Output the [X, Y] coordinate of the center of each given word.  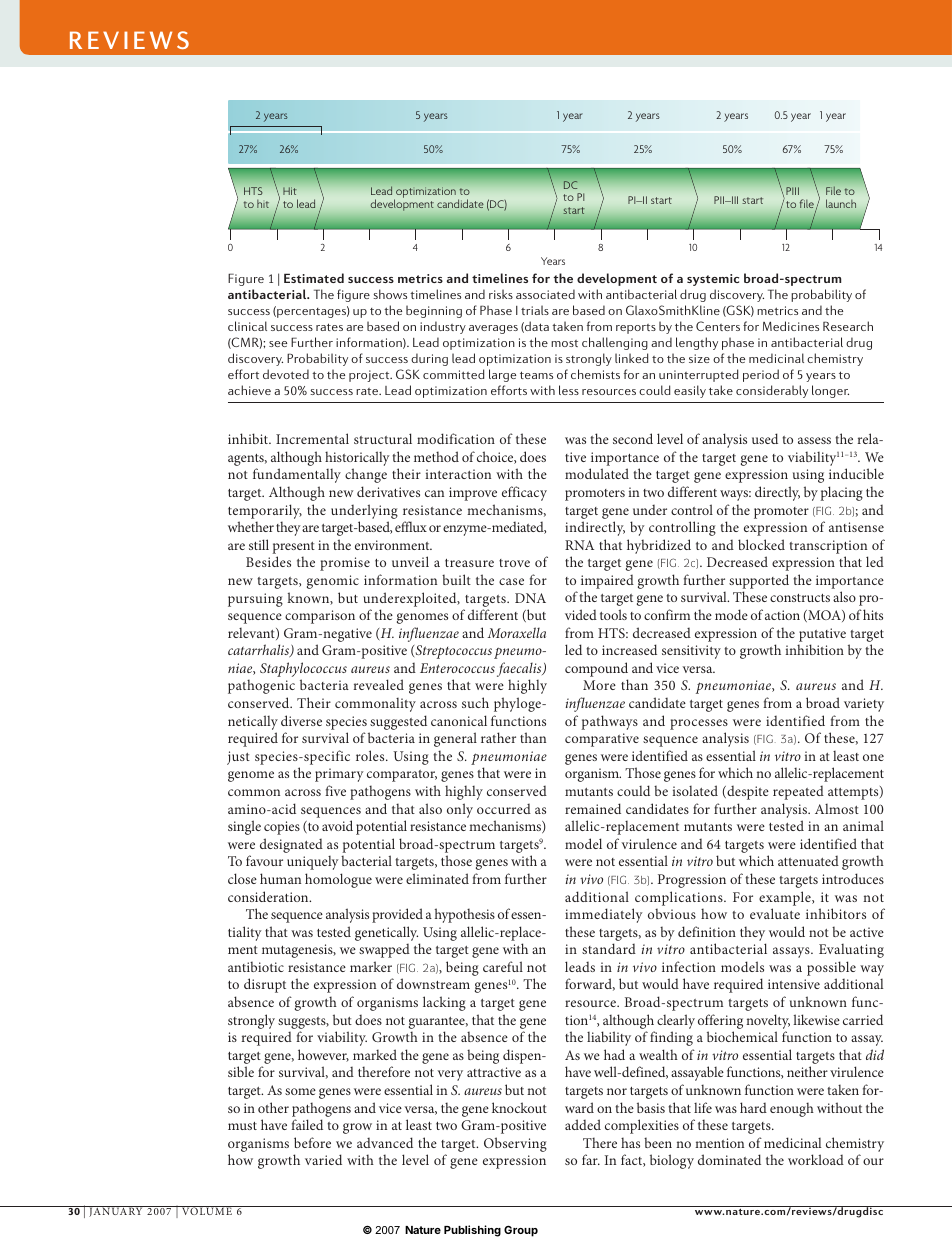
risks [501, 294]
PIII [792, 191]
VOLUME [207, 1210]
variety [864, 705]
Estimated [314, 278]
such [475, 702]
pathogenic [261, 686]
